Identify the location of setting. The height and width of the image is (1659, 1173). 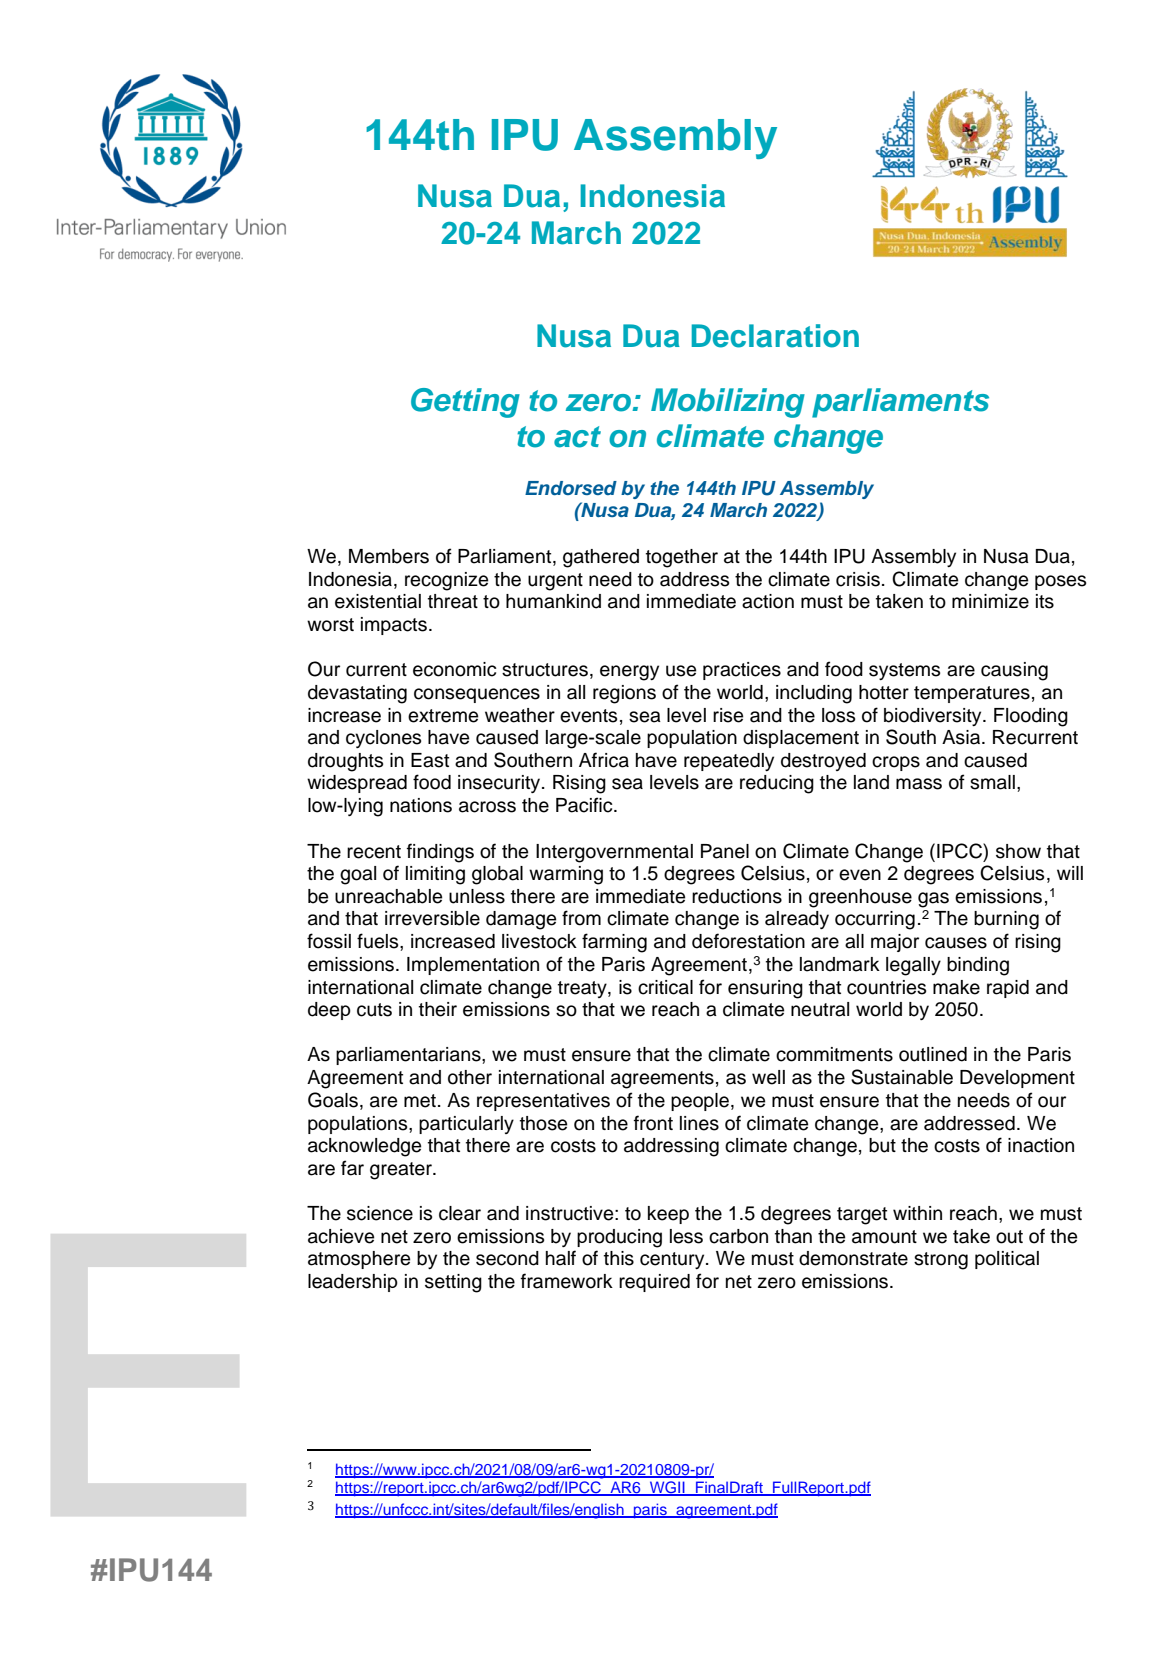
(453, 1283).
